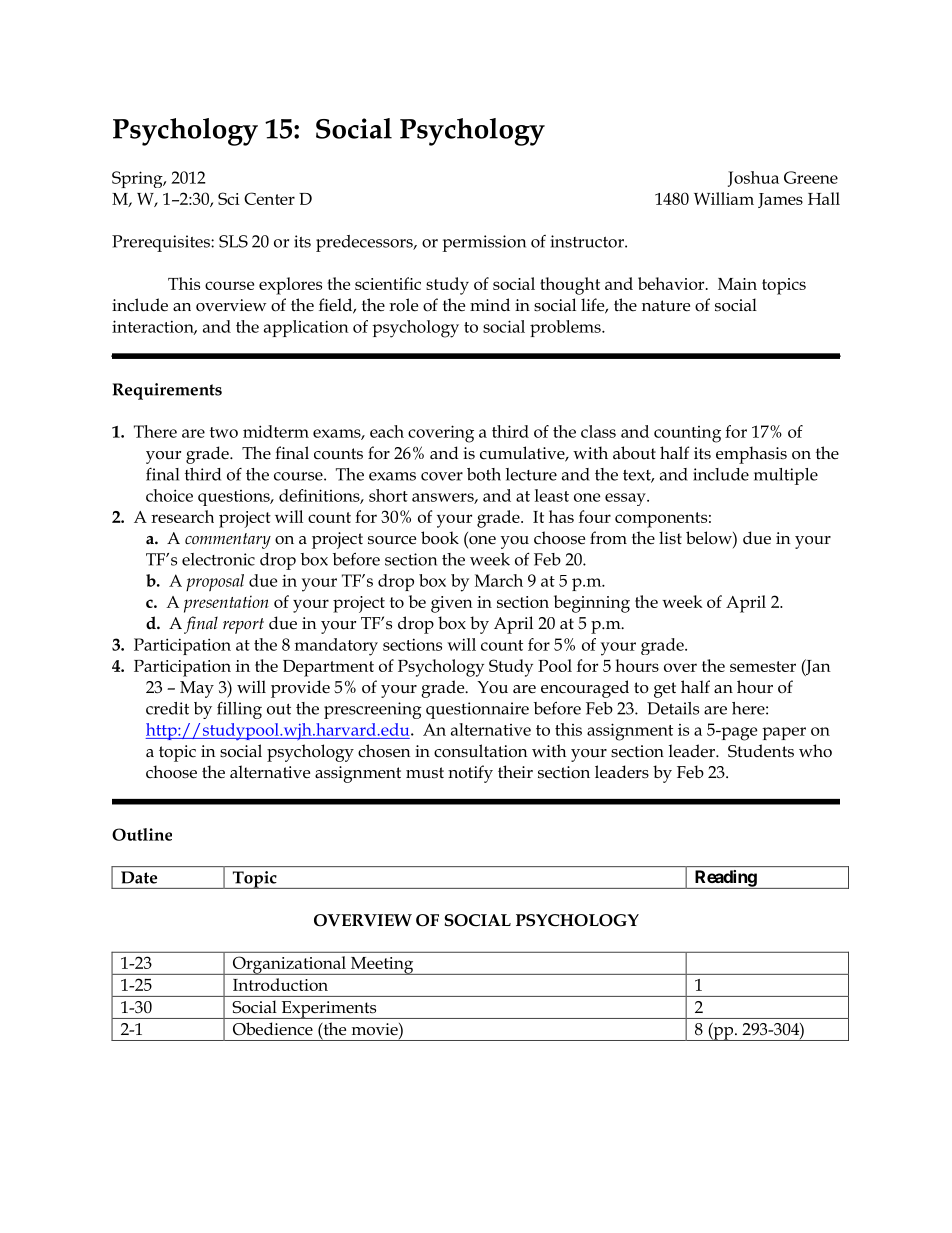  I want to click on Obedience, so click(273, 1029).
